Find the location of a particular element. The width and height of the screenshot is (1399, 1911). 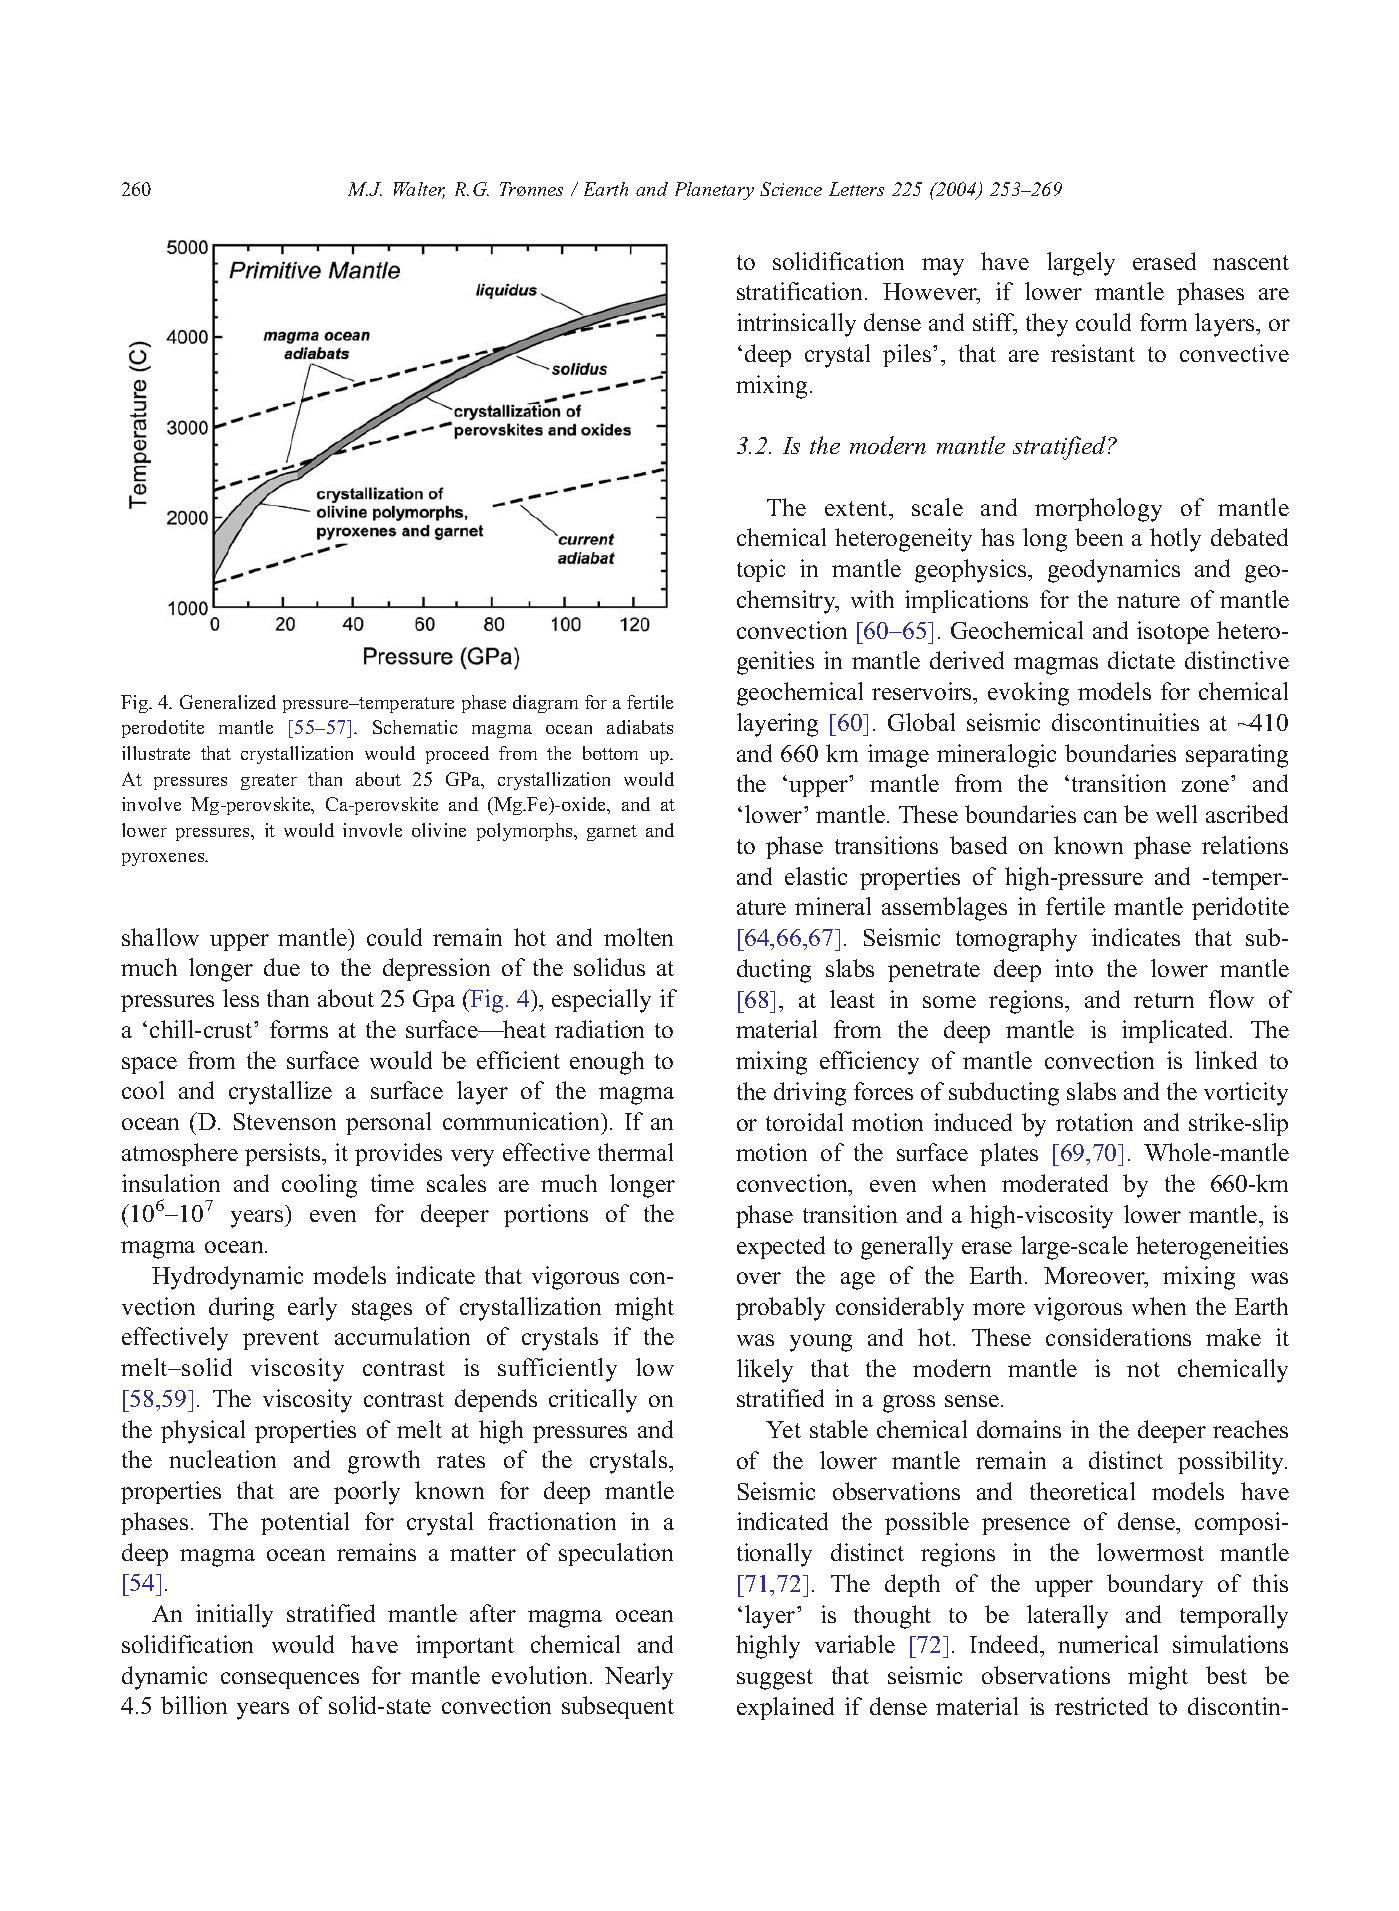

Walter is located at coordinates (419, 190).
